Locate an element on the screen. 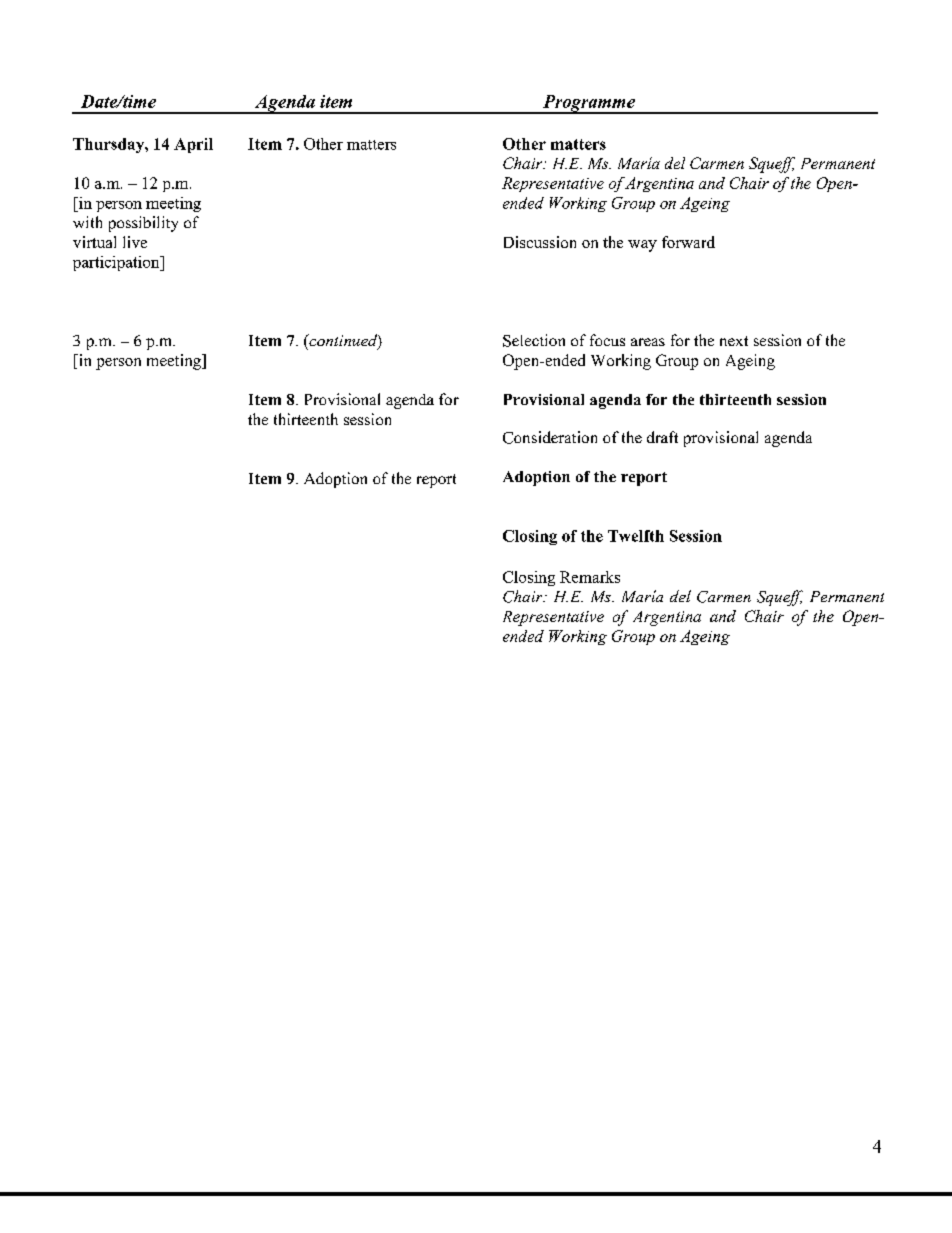 Image resolution: width=952 pixels, height=1233 pixels. April is located at coordinates (193, 145).
